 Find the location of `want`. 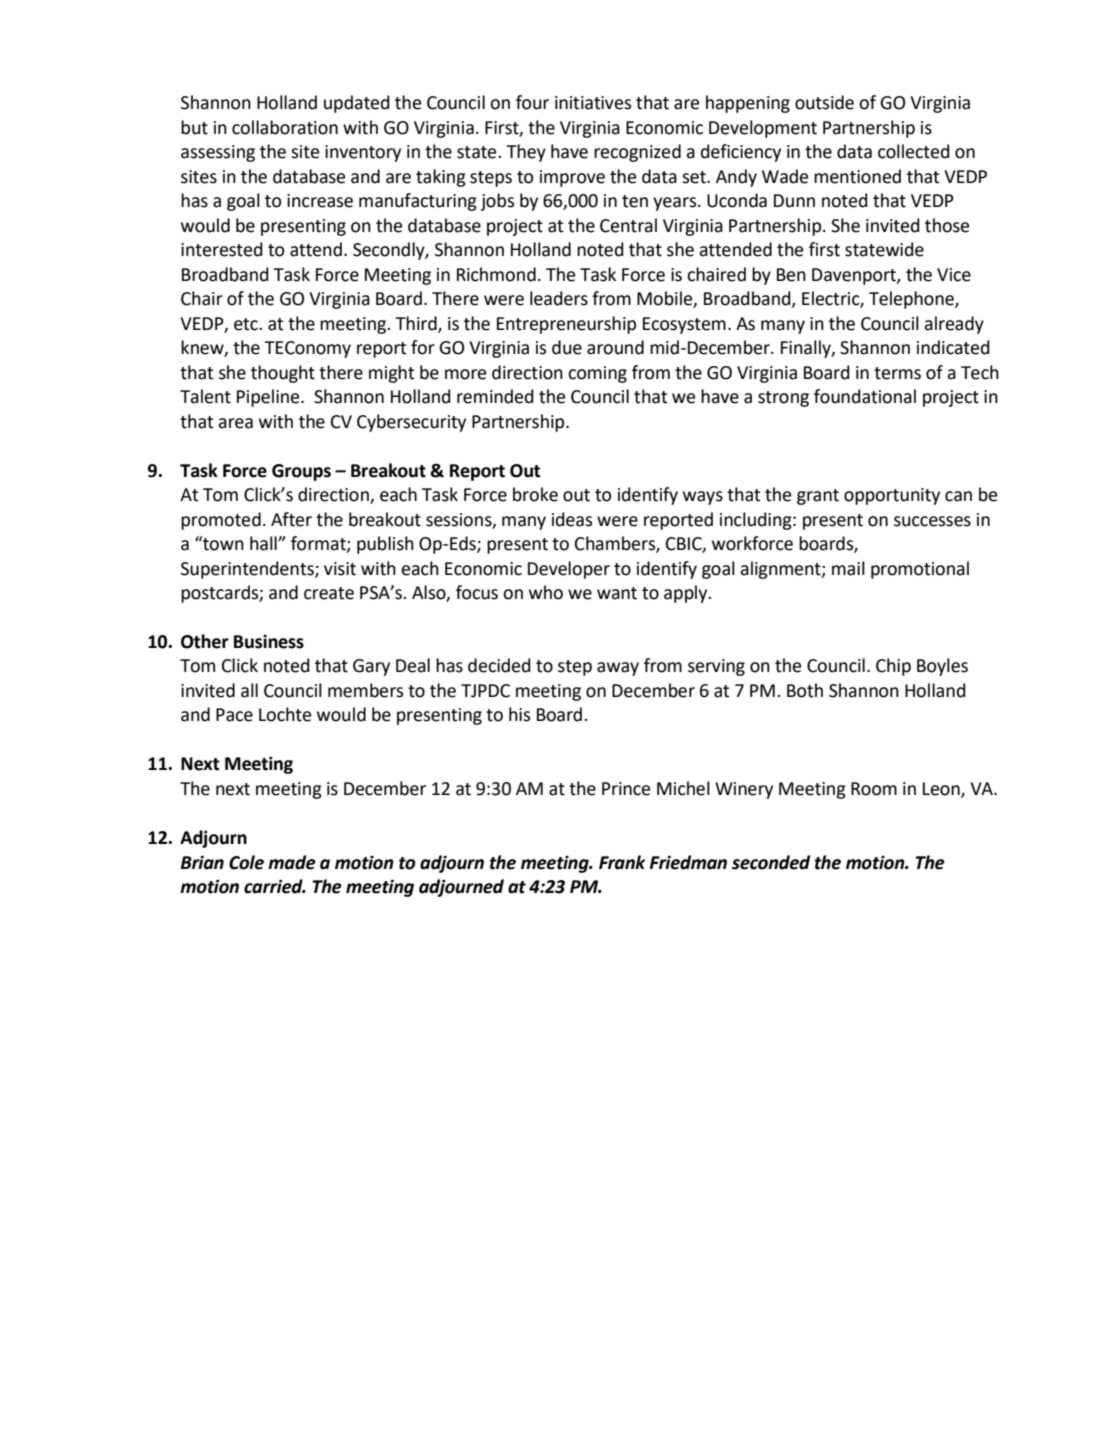

want is located at coordinates (617, 593).
